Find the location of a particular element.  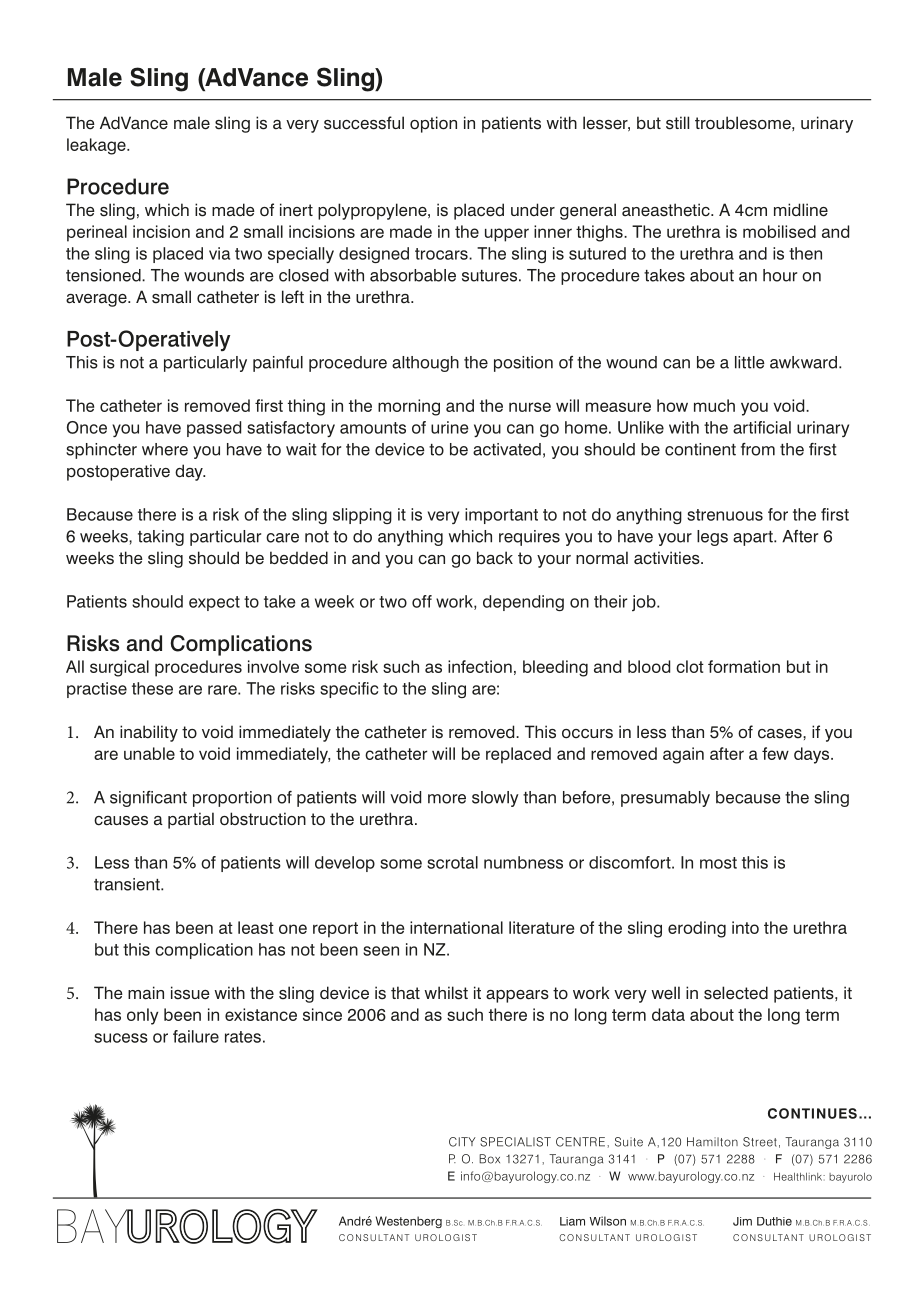

failure is located at coordinates (196, 1036).
